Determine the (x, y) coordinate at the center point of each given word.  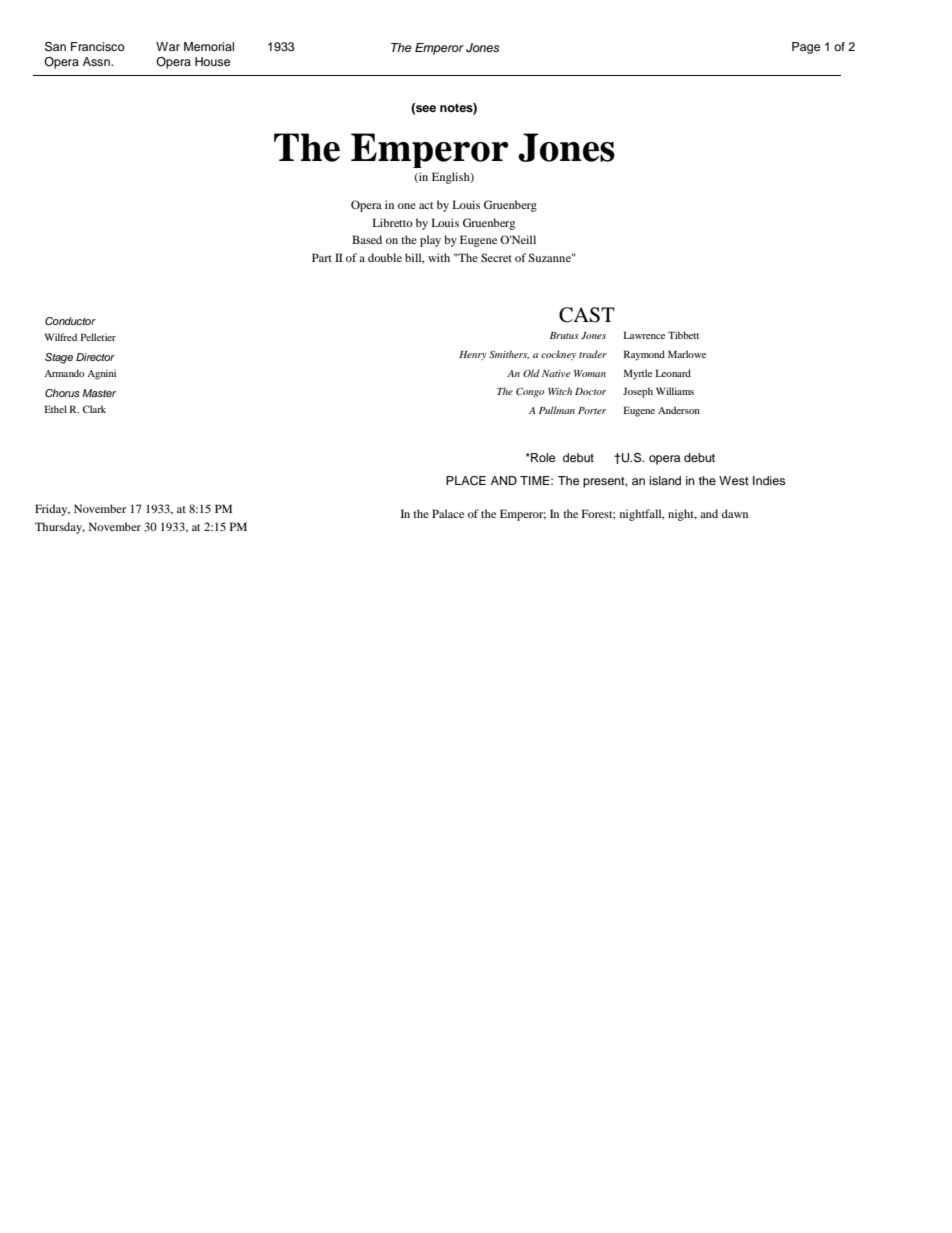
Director (95, 357)
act (426, 205)
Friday (52, 510)
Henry (473, 355)
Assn (97, 61)
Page (806, 48)
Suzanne (551, 257)
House (212, 61)
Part (322, 257)
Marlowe (687, 354)
